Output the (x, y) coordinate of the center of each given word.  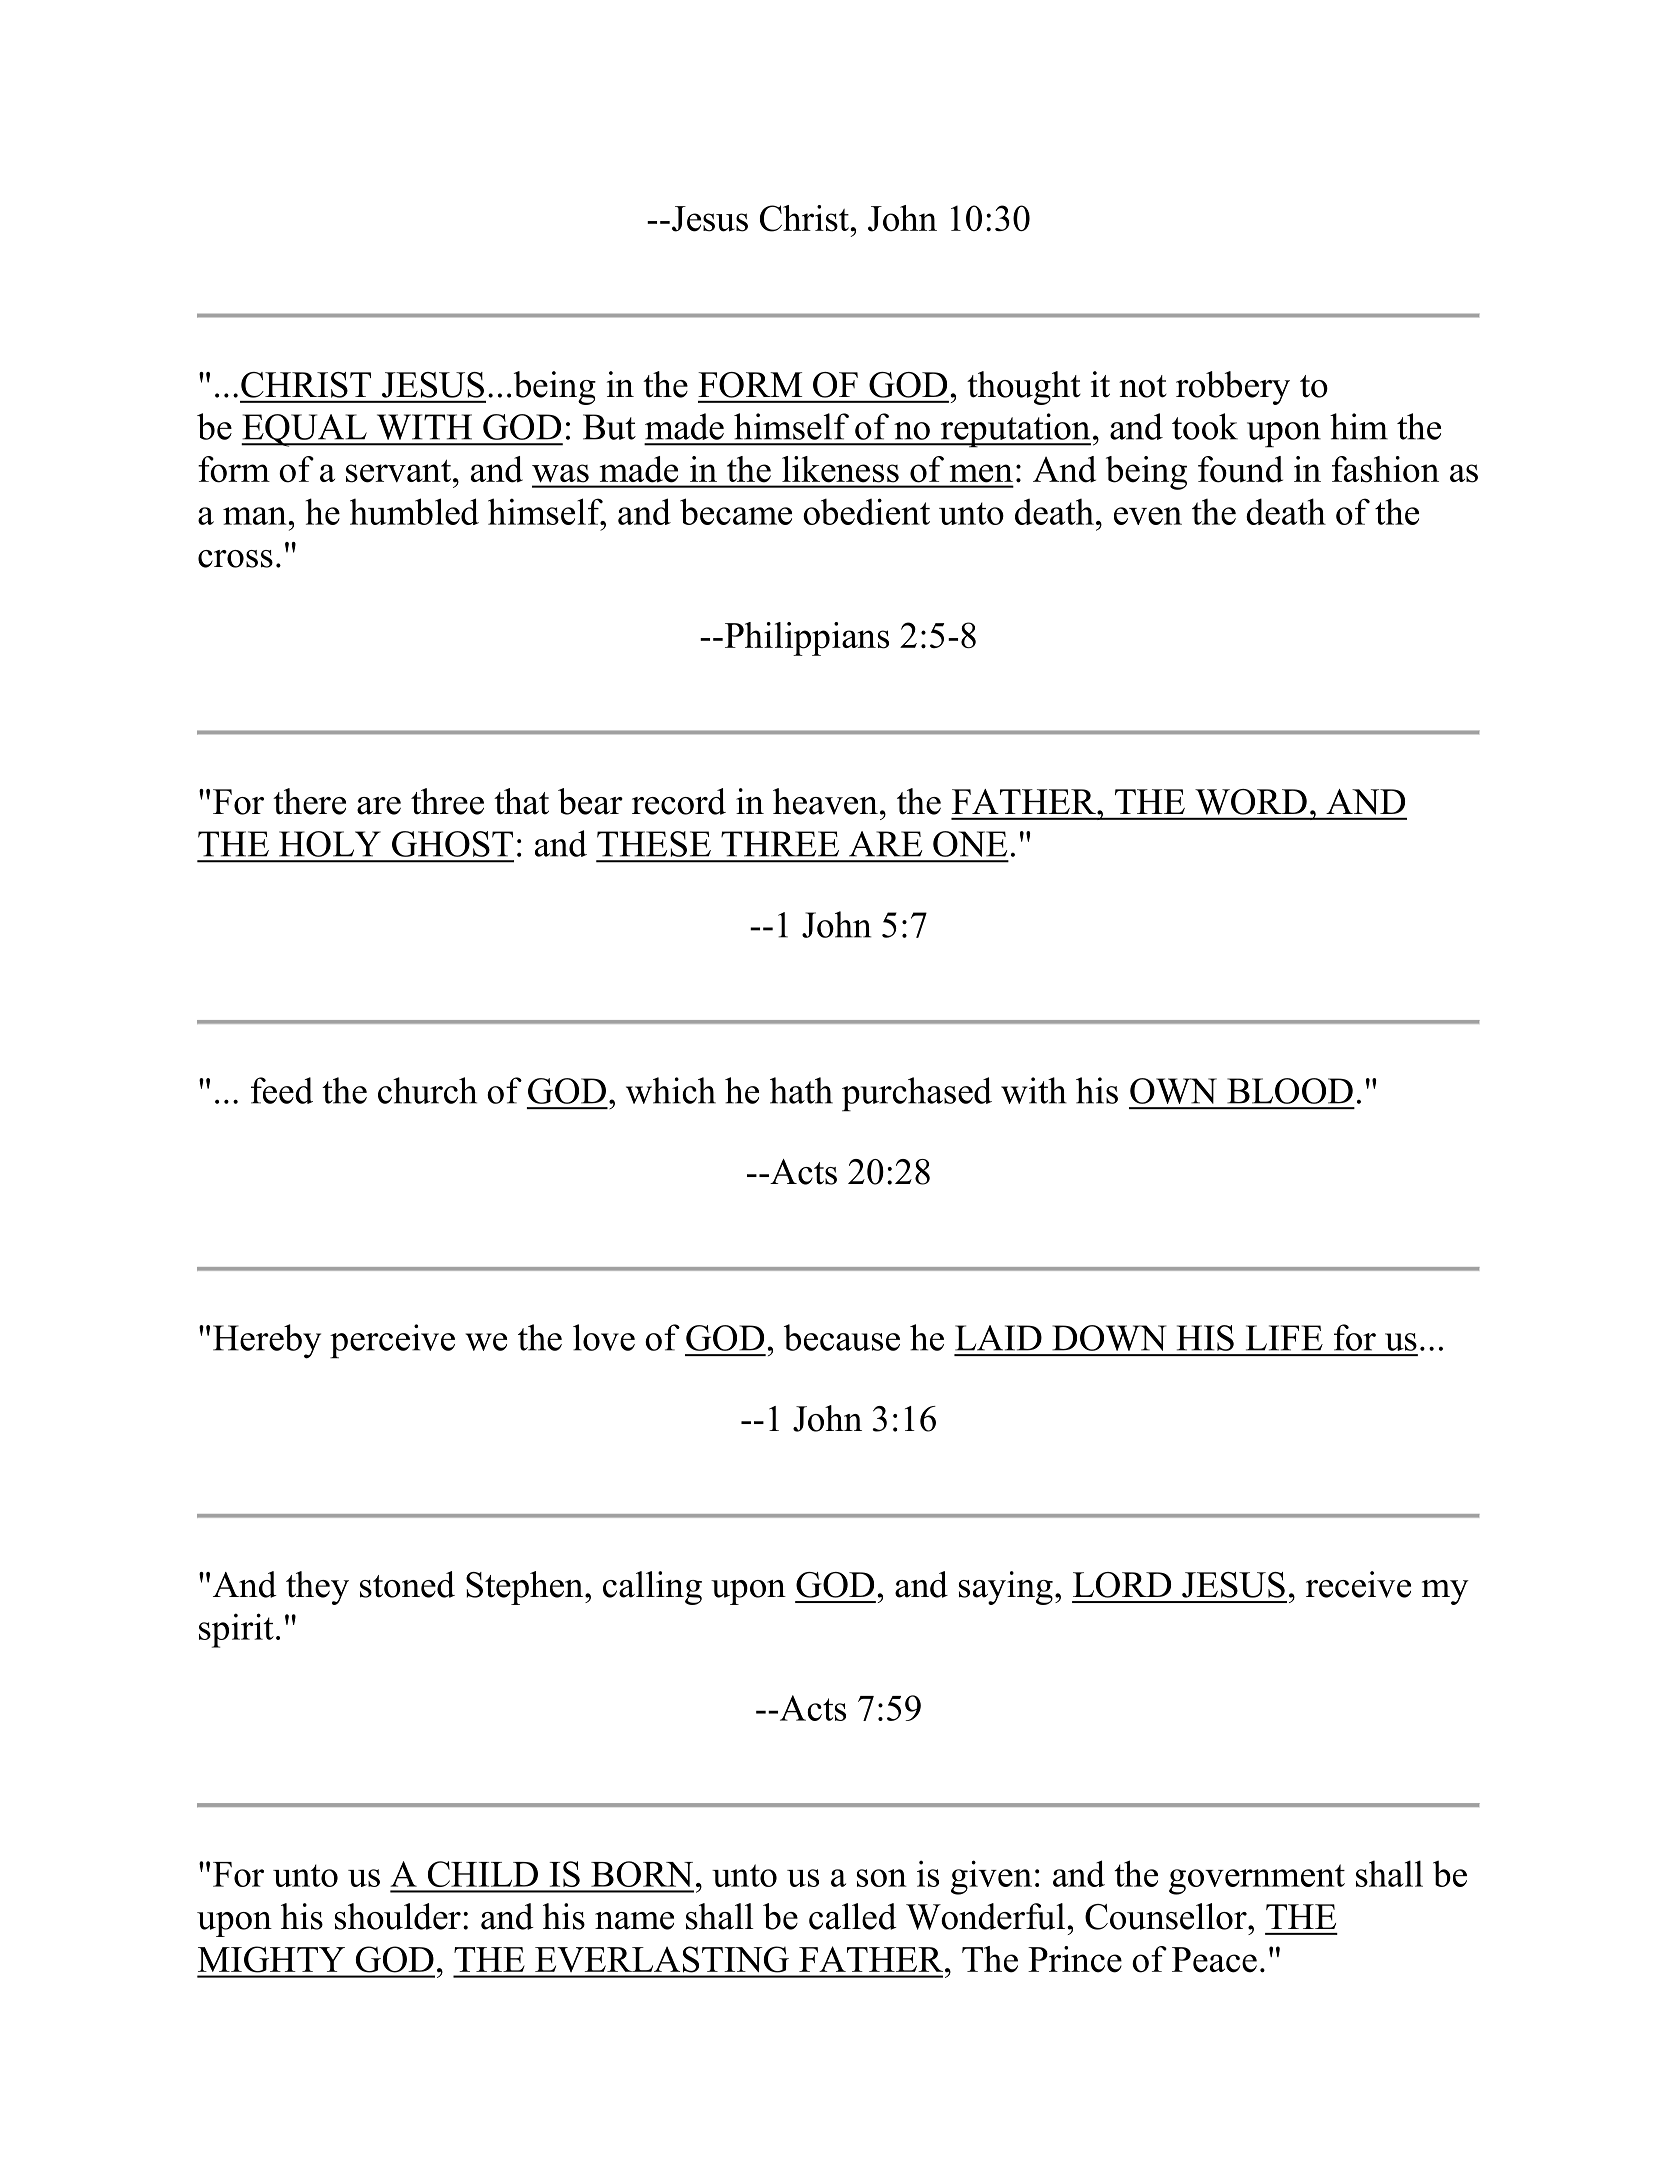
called (853, 1916)
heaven (825, 801)
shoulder (398, 1916)
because (842, 1337)
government (1257, 1879)
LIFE (1284, 1338)
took (1205, 426)
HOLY (330, 844)
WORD (1251, 802)
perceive (392, 1341)
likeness (840, 469)
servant (400, 471)
